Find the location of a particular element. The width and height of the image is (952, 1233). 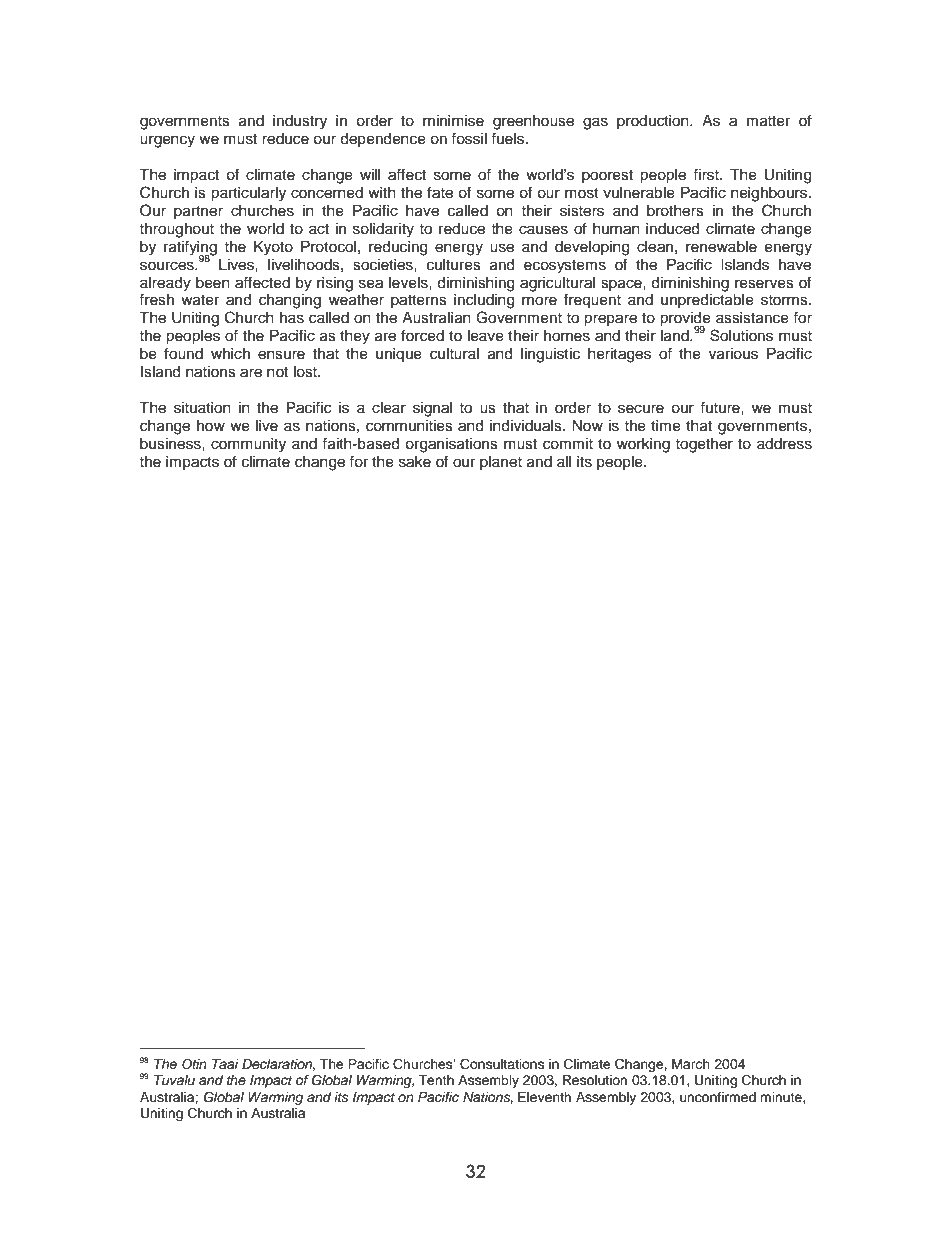

sake is located at coordinates (415, 462).
